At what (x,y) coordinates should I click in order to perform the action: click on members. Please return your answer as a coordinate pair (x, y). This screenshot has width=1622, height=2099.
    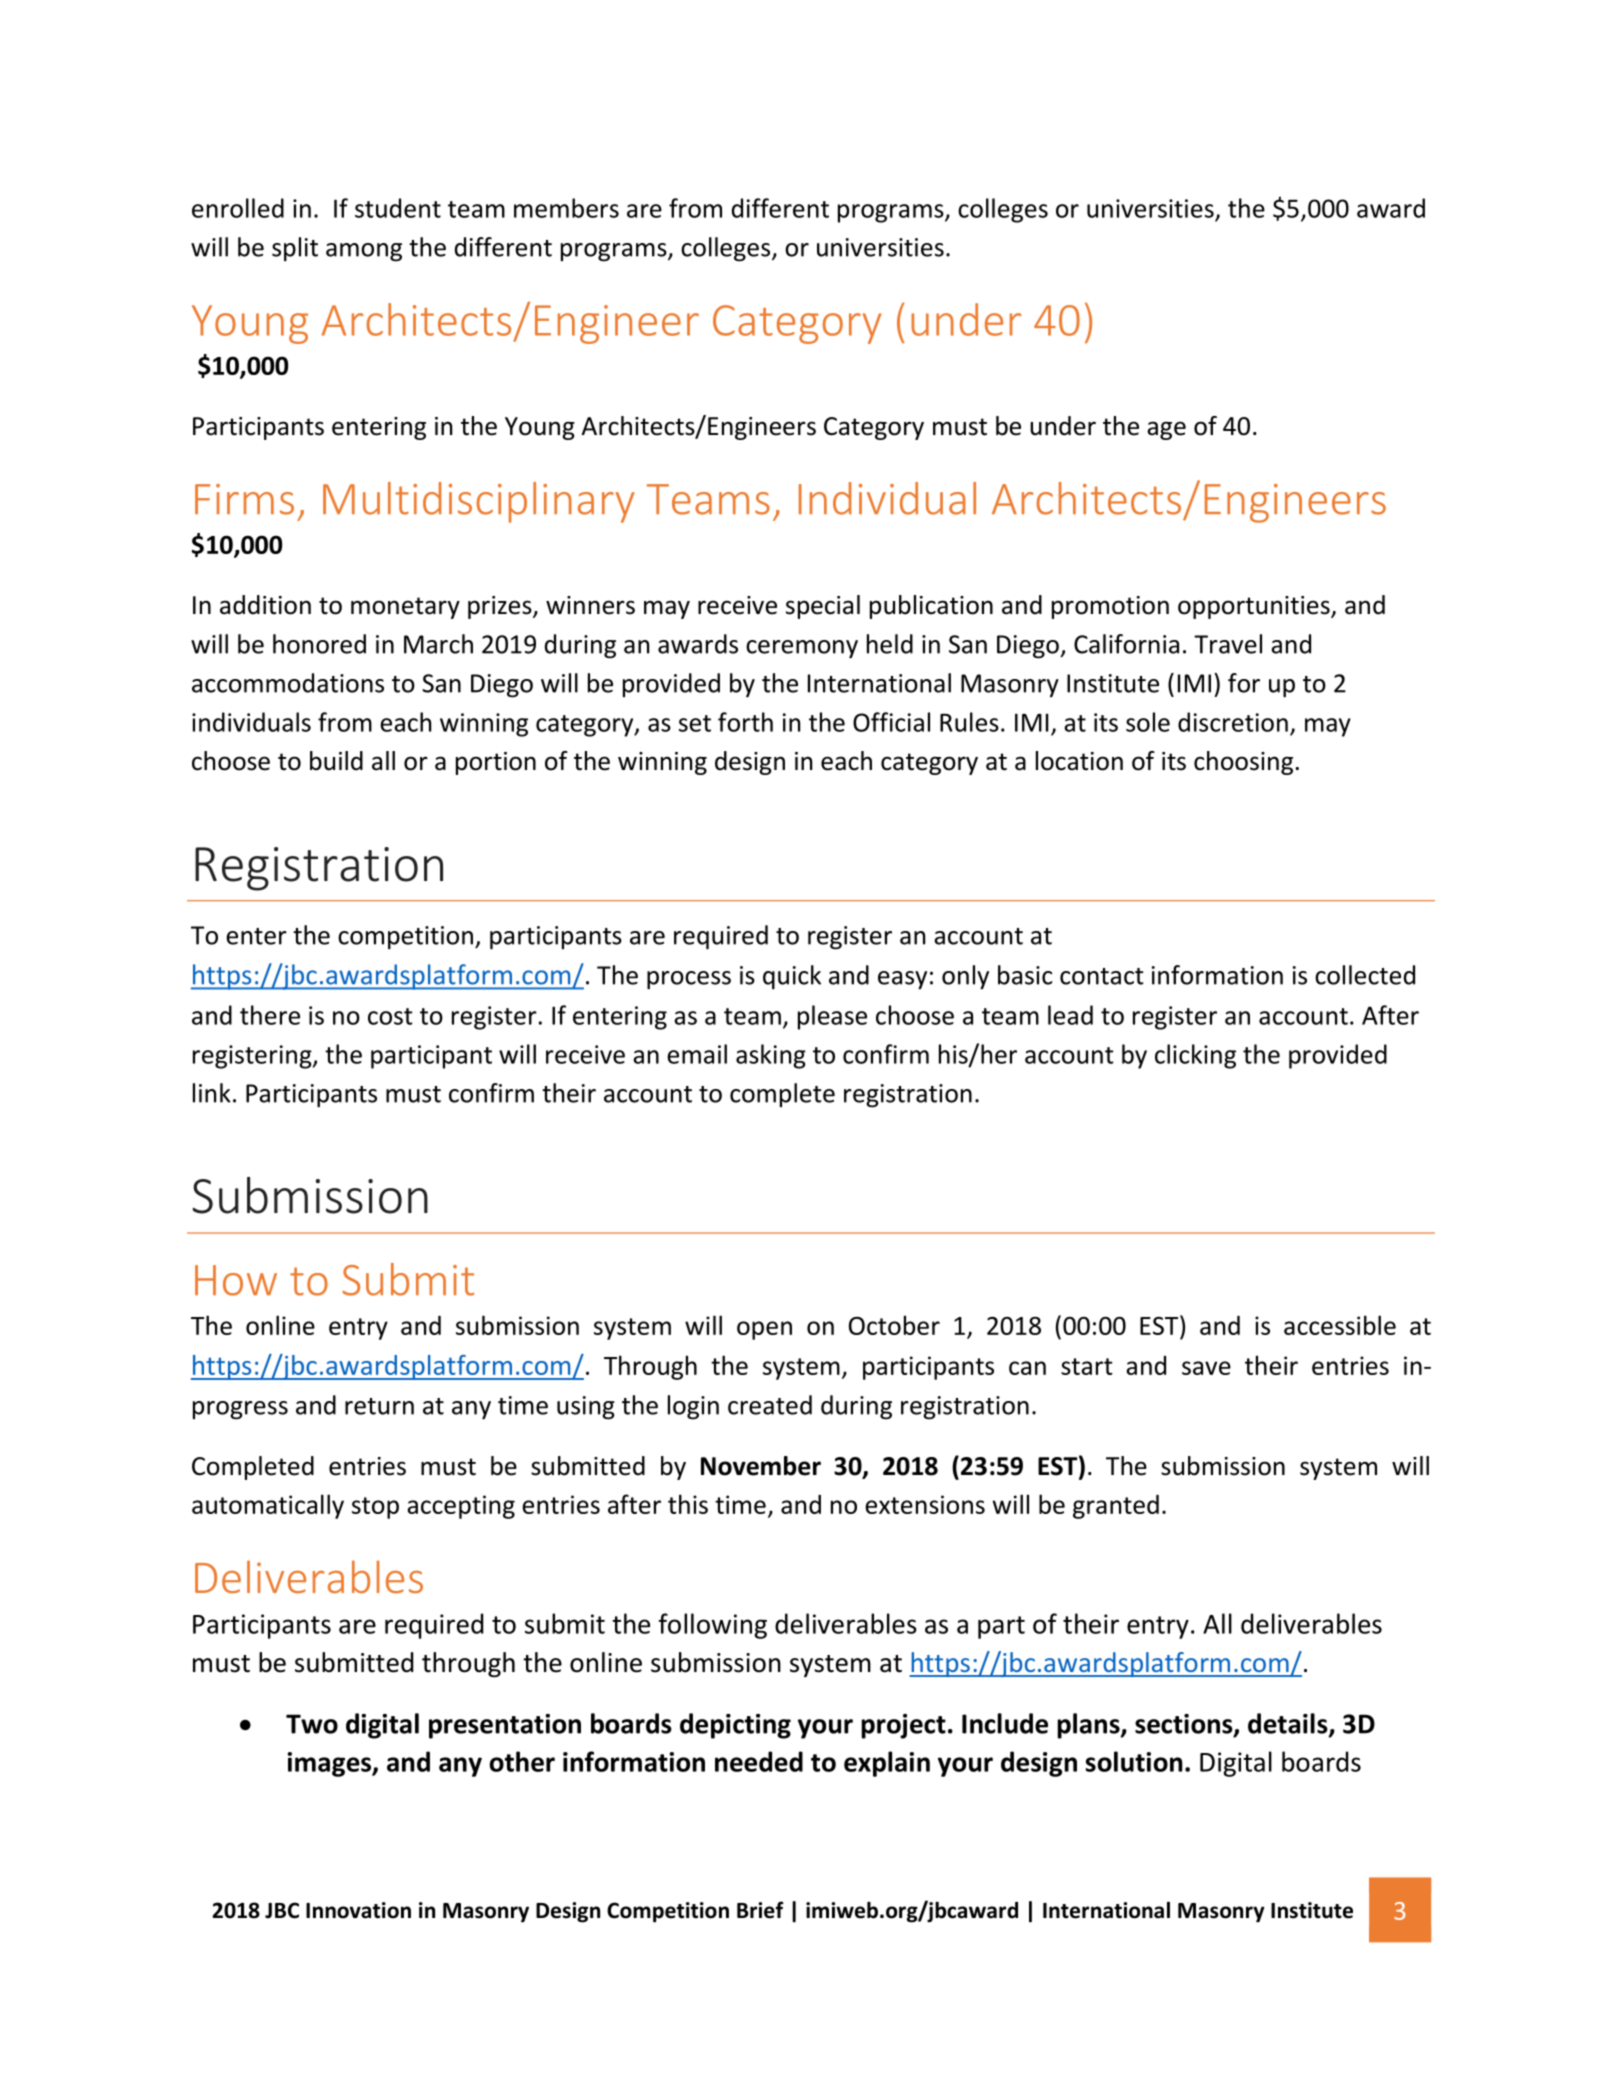
    Looking at the image, I should click on (566, 208).
